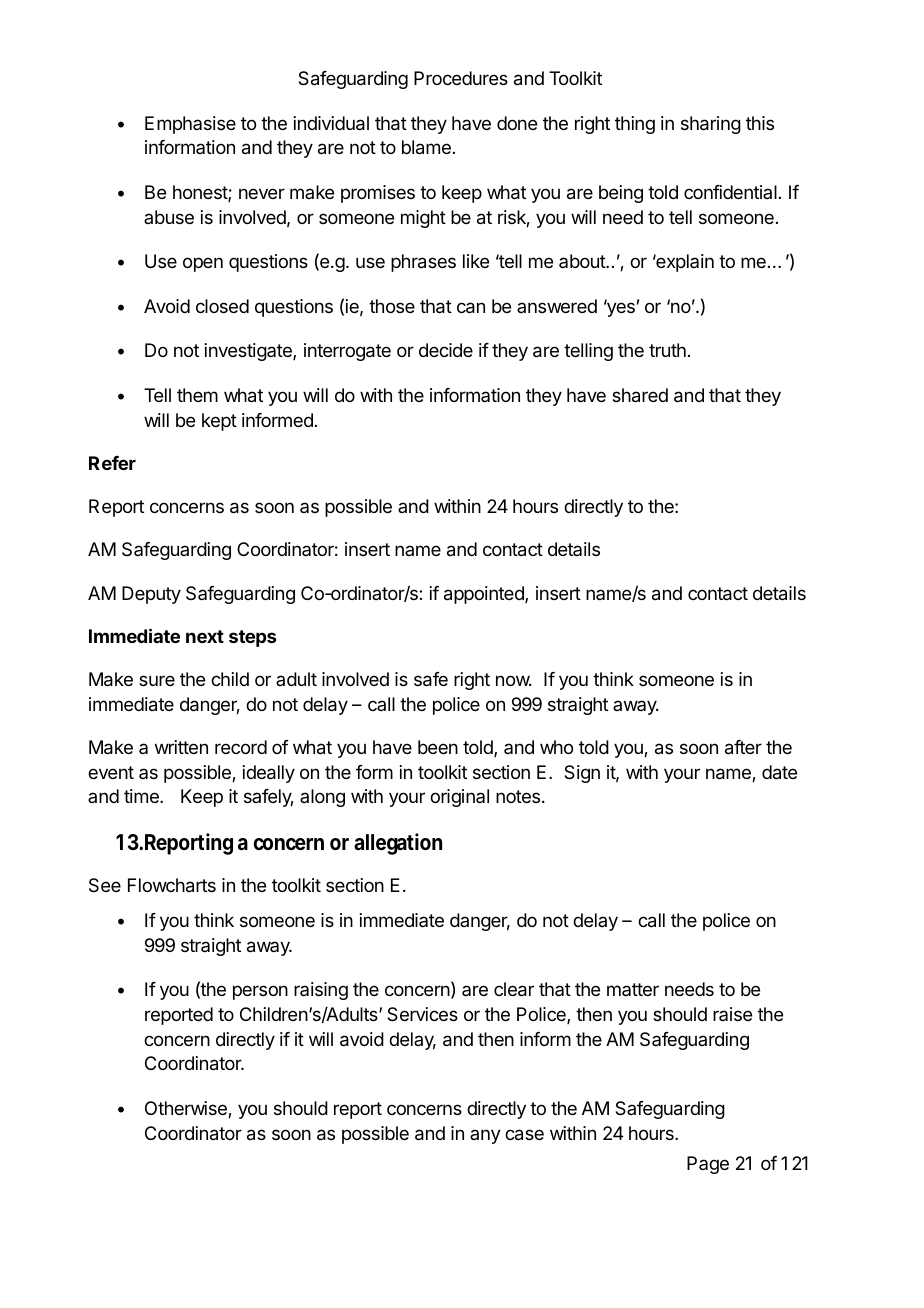  Describe the element at coordinates (187, 1109) in the screenshot. I see `Otherwise` at that location.
